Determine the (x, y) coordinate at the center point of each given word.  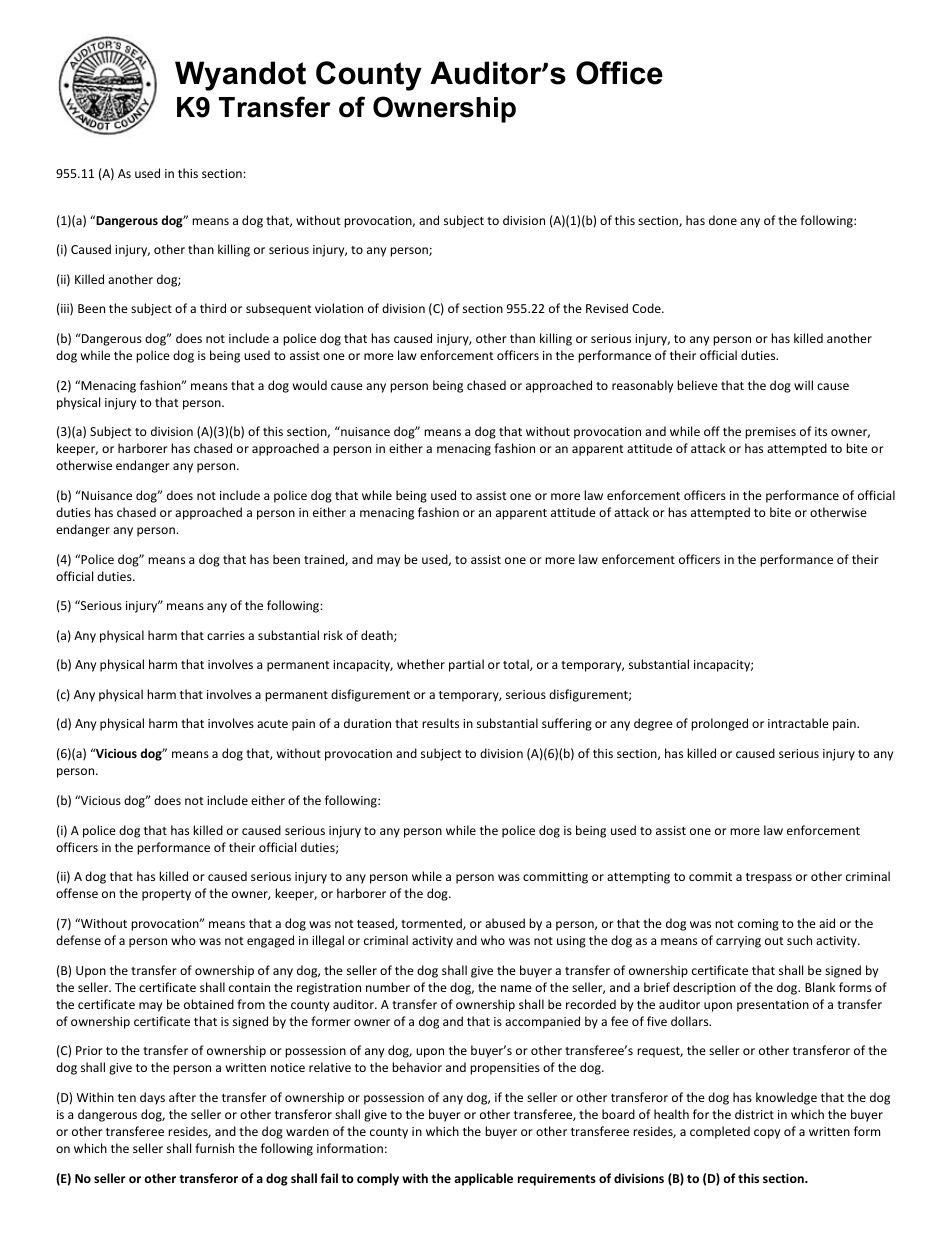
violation (339, 308)
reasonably (642, 386)
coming (758, 925)
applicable (483, 1179)
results (440, 723)
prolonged (719, 724)
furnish (214, 1148)
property (166, 895)
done (723, 220)
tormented (432, 924)
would (310, 385)
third (213, 308)
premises (770, 433)
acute (272, 724)
